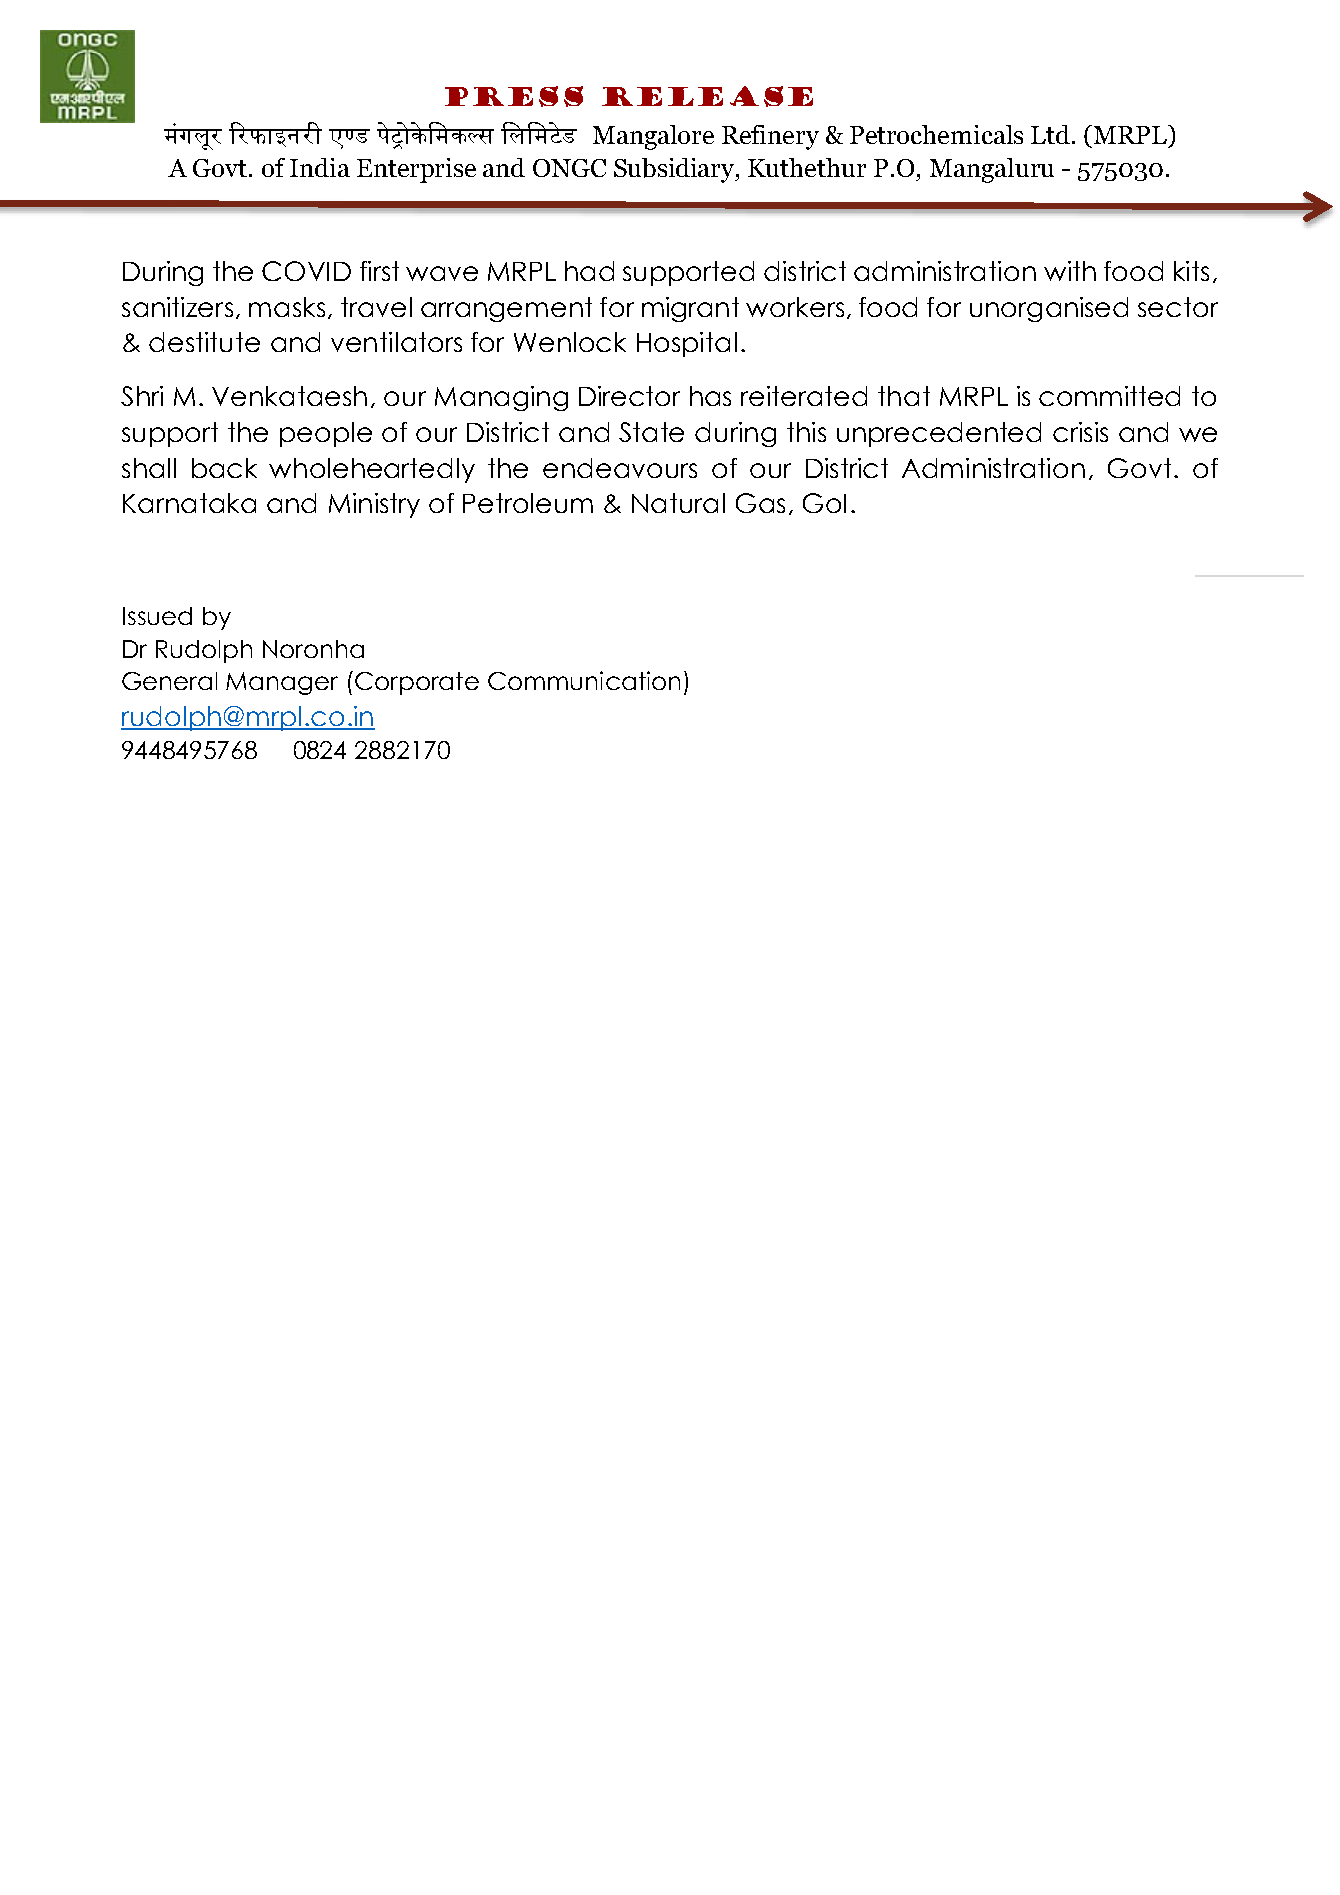 The height and width of the screenshot is (1895, 1340). What do you see at coordinates (1050, 134) in the screenshot?
I see `Ltd` at bounding box center [1050, 134].
